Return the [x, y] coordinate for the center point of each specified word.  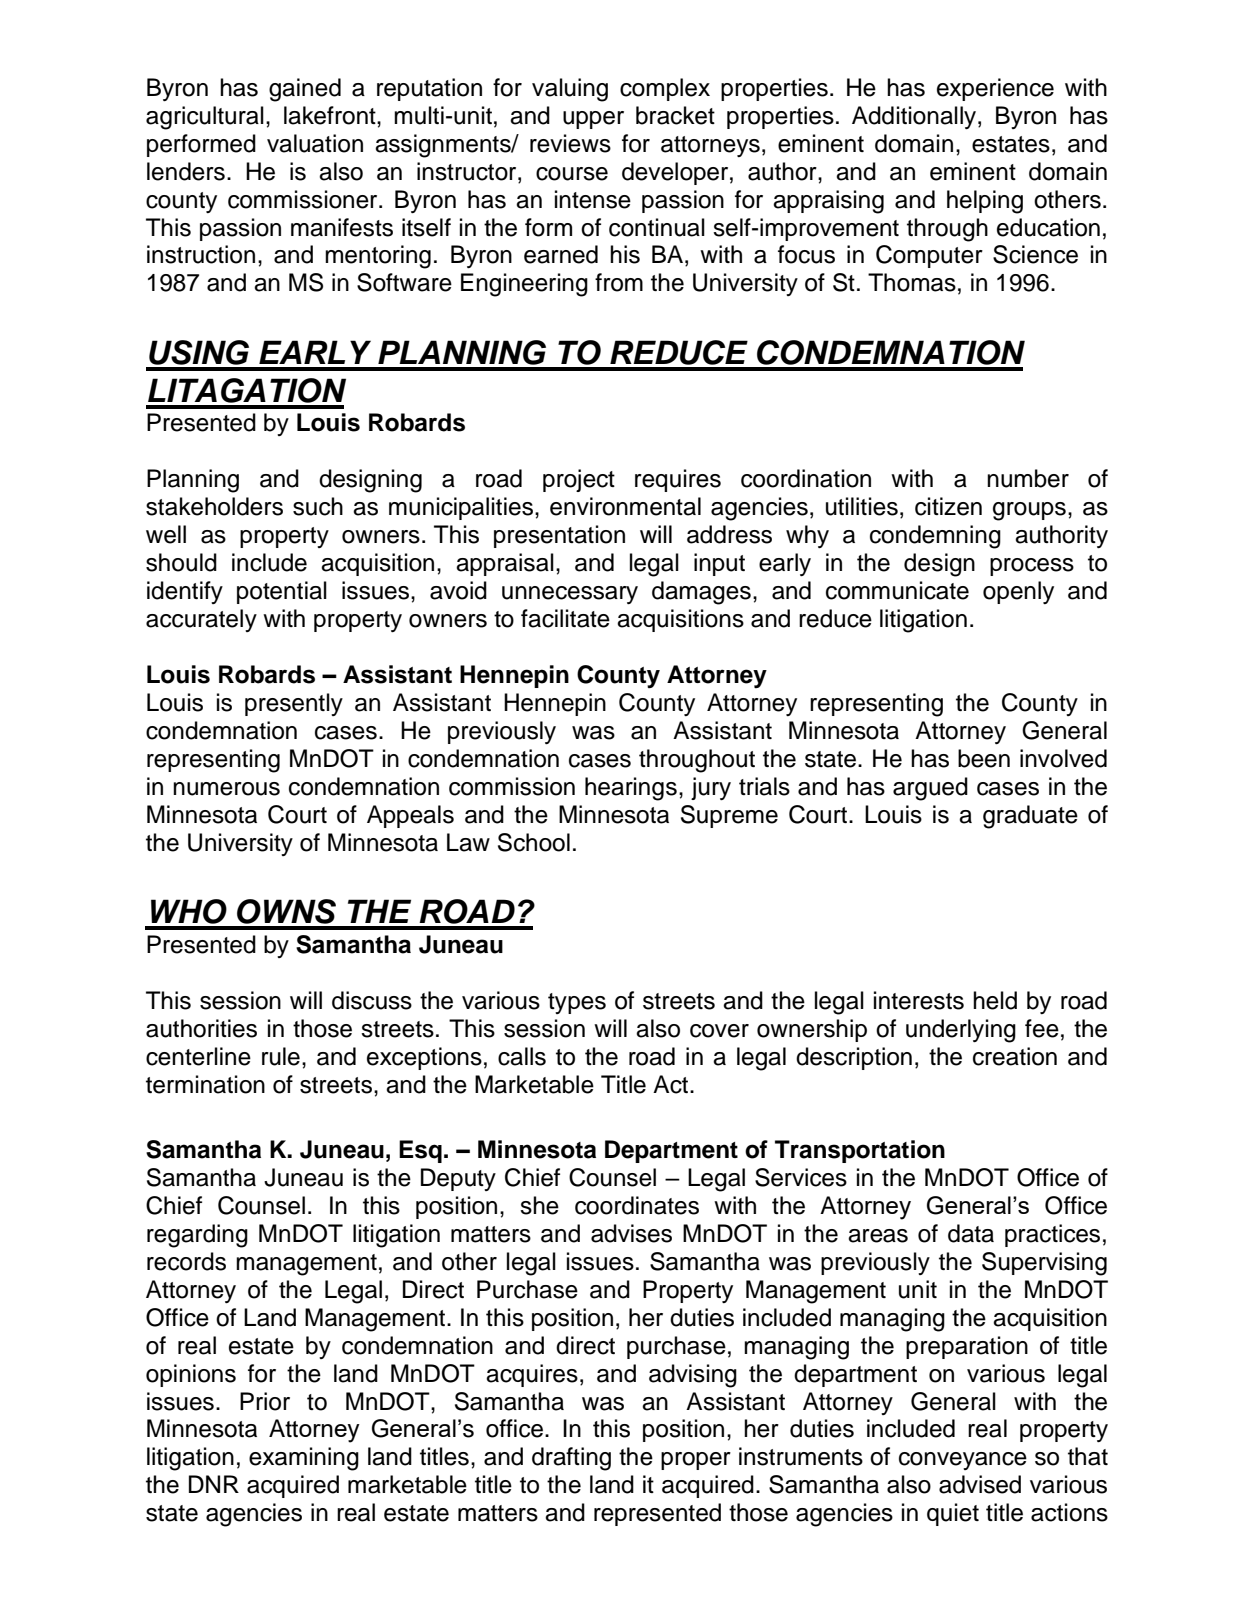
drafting [571, 1459]
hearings [631, 789]
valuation [315, 143]
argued [930, 789]
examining [304, 1459]
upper [593, 120]
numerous [226, 789]
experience [995, 89]
